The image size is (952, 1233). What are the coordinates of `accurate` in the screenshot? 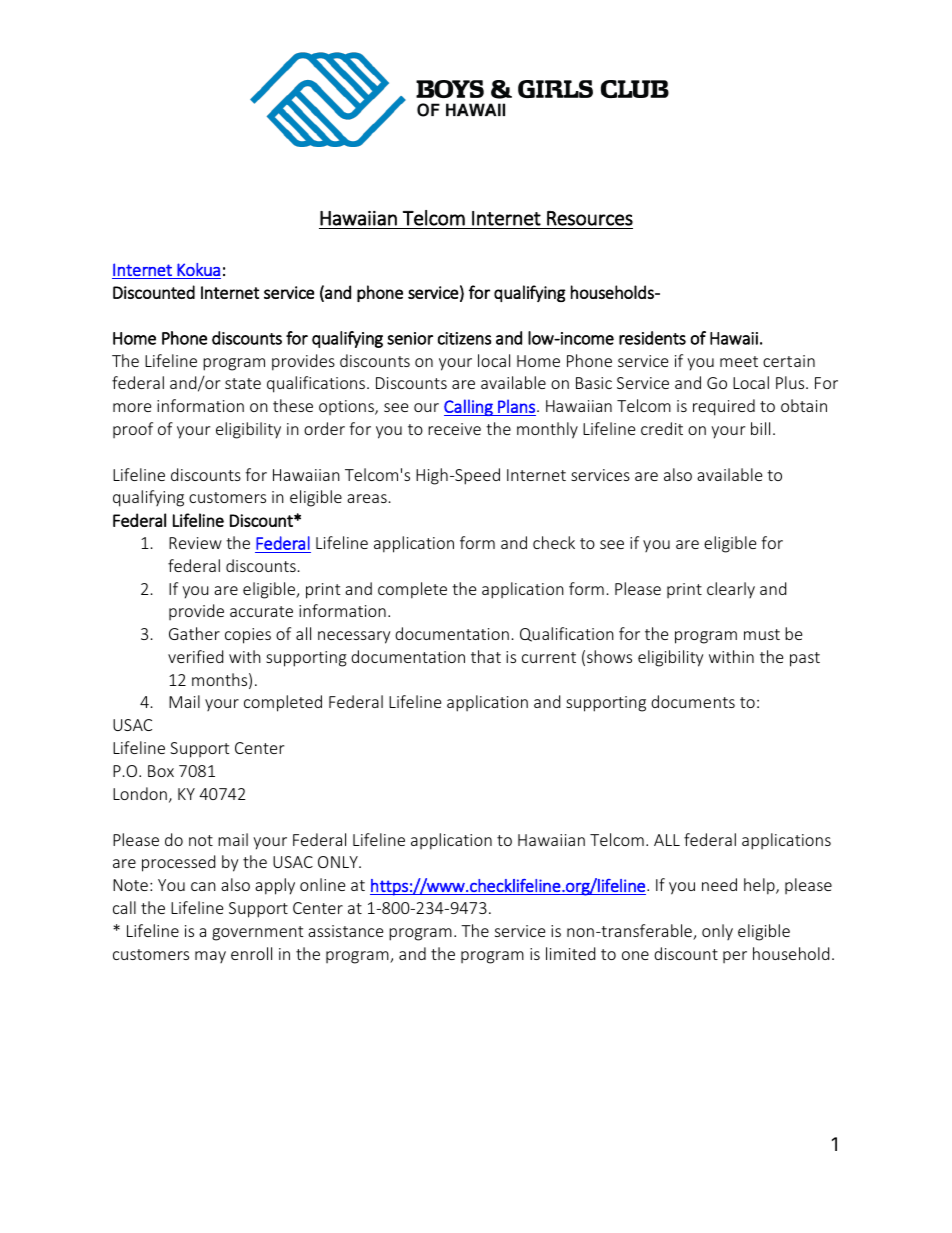 It's located at (261, 611).
